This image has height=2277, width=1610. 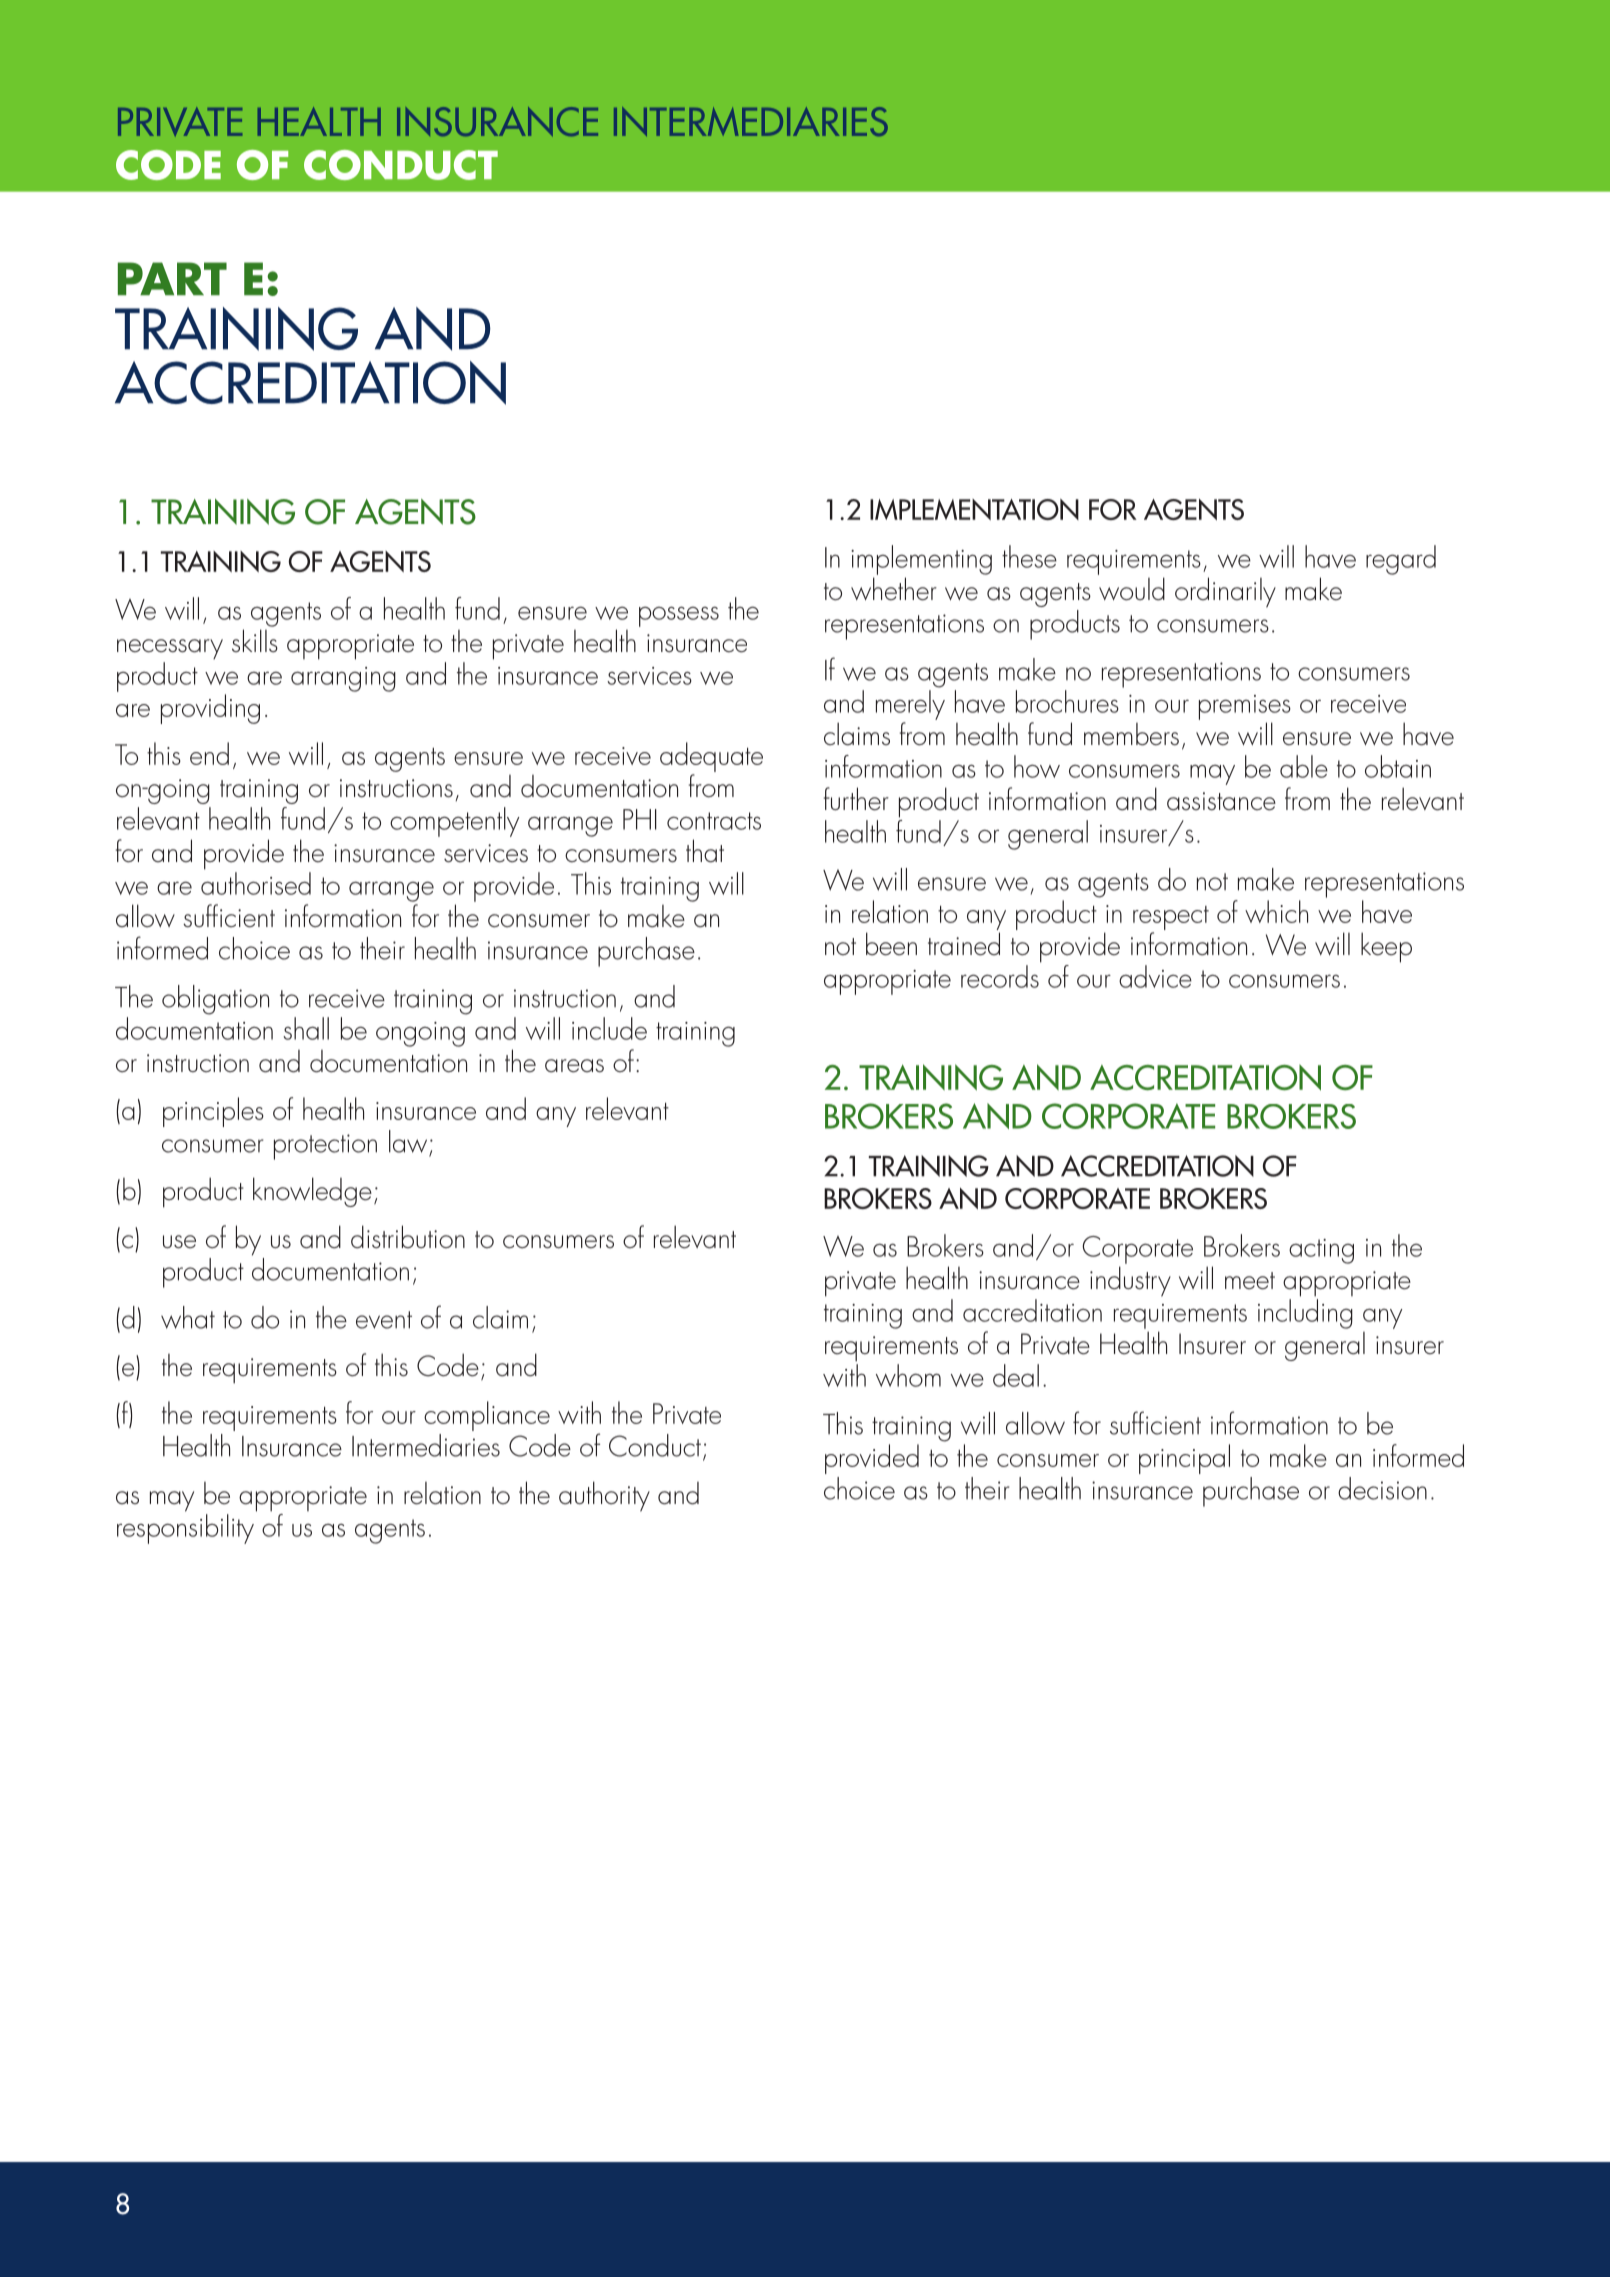 What do you see at coordinates (1155, 976) in the image?
I see `advice` at bounding box center [1155, 976].
